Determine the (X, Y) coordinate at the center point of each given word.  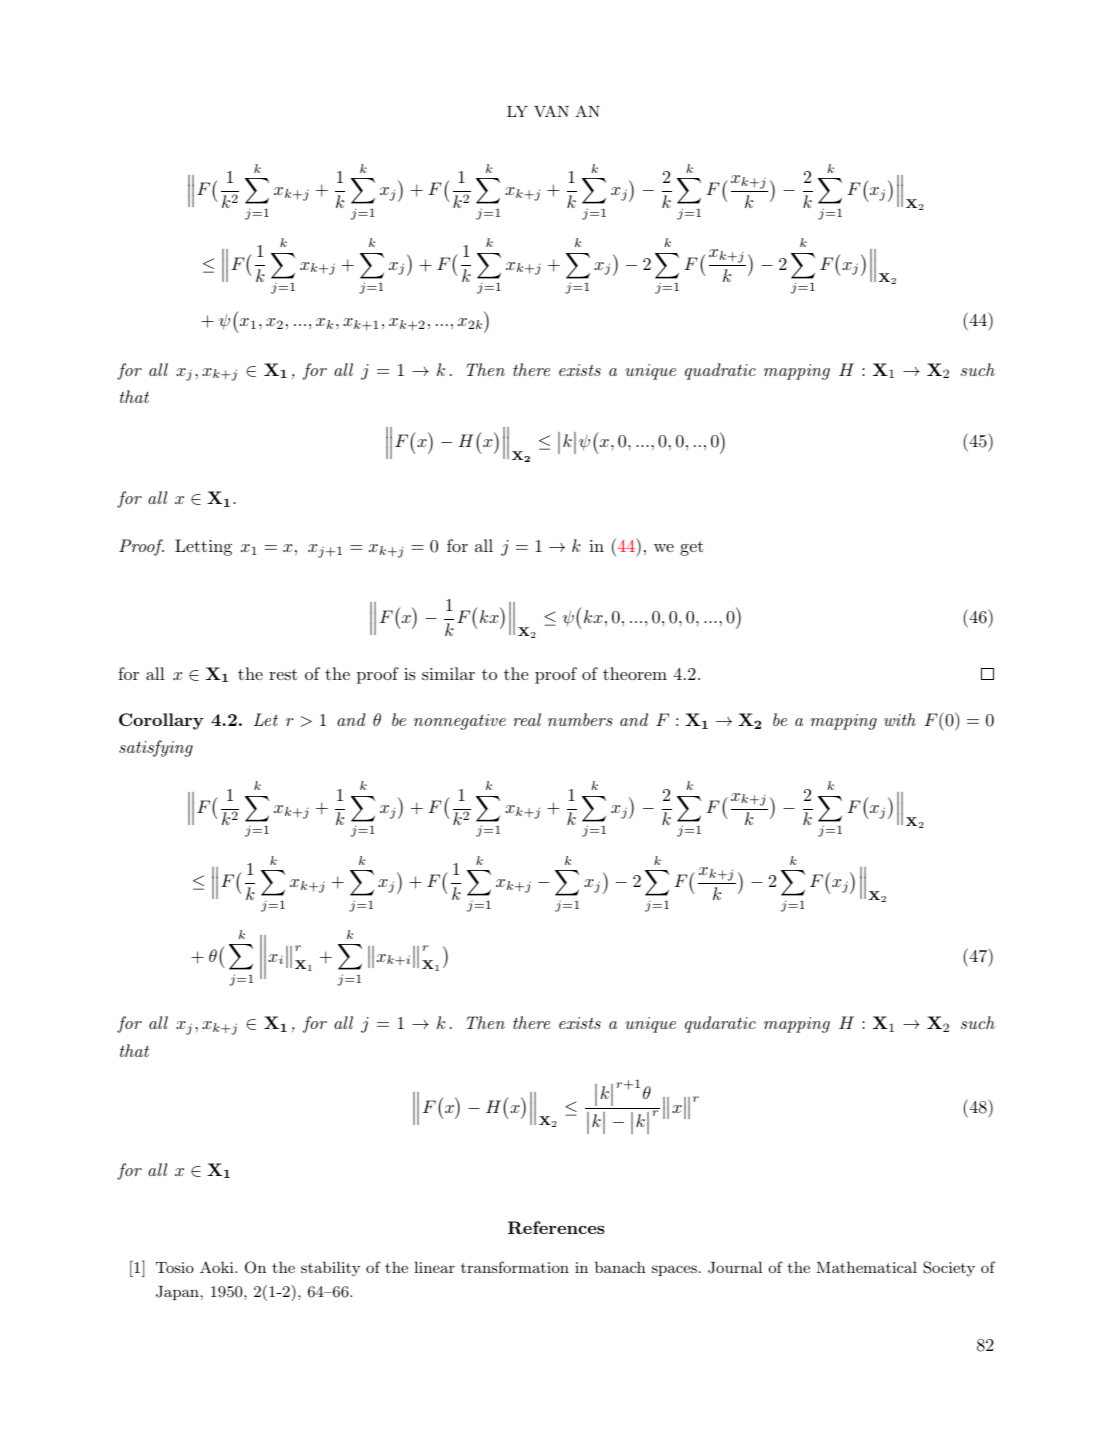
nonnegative (460, 722)
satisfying (156, 748)
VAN (551, 111)
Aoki (218, 1267)
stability (330, 1269)
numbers (580, 719)
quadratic (720, 371)
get (692, 548)
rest (283, 674)
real (527, 719)
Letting (203, 547)
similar (448, 673)
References (556, 1227)
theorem (635, 673)
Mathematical (867, 1267)
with (900, 719)
